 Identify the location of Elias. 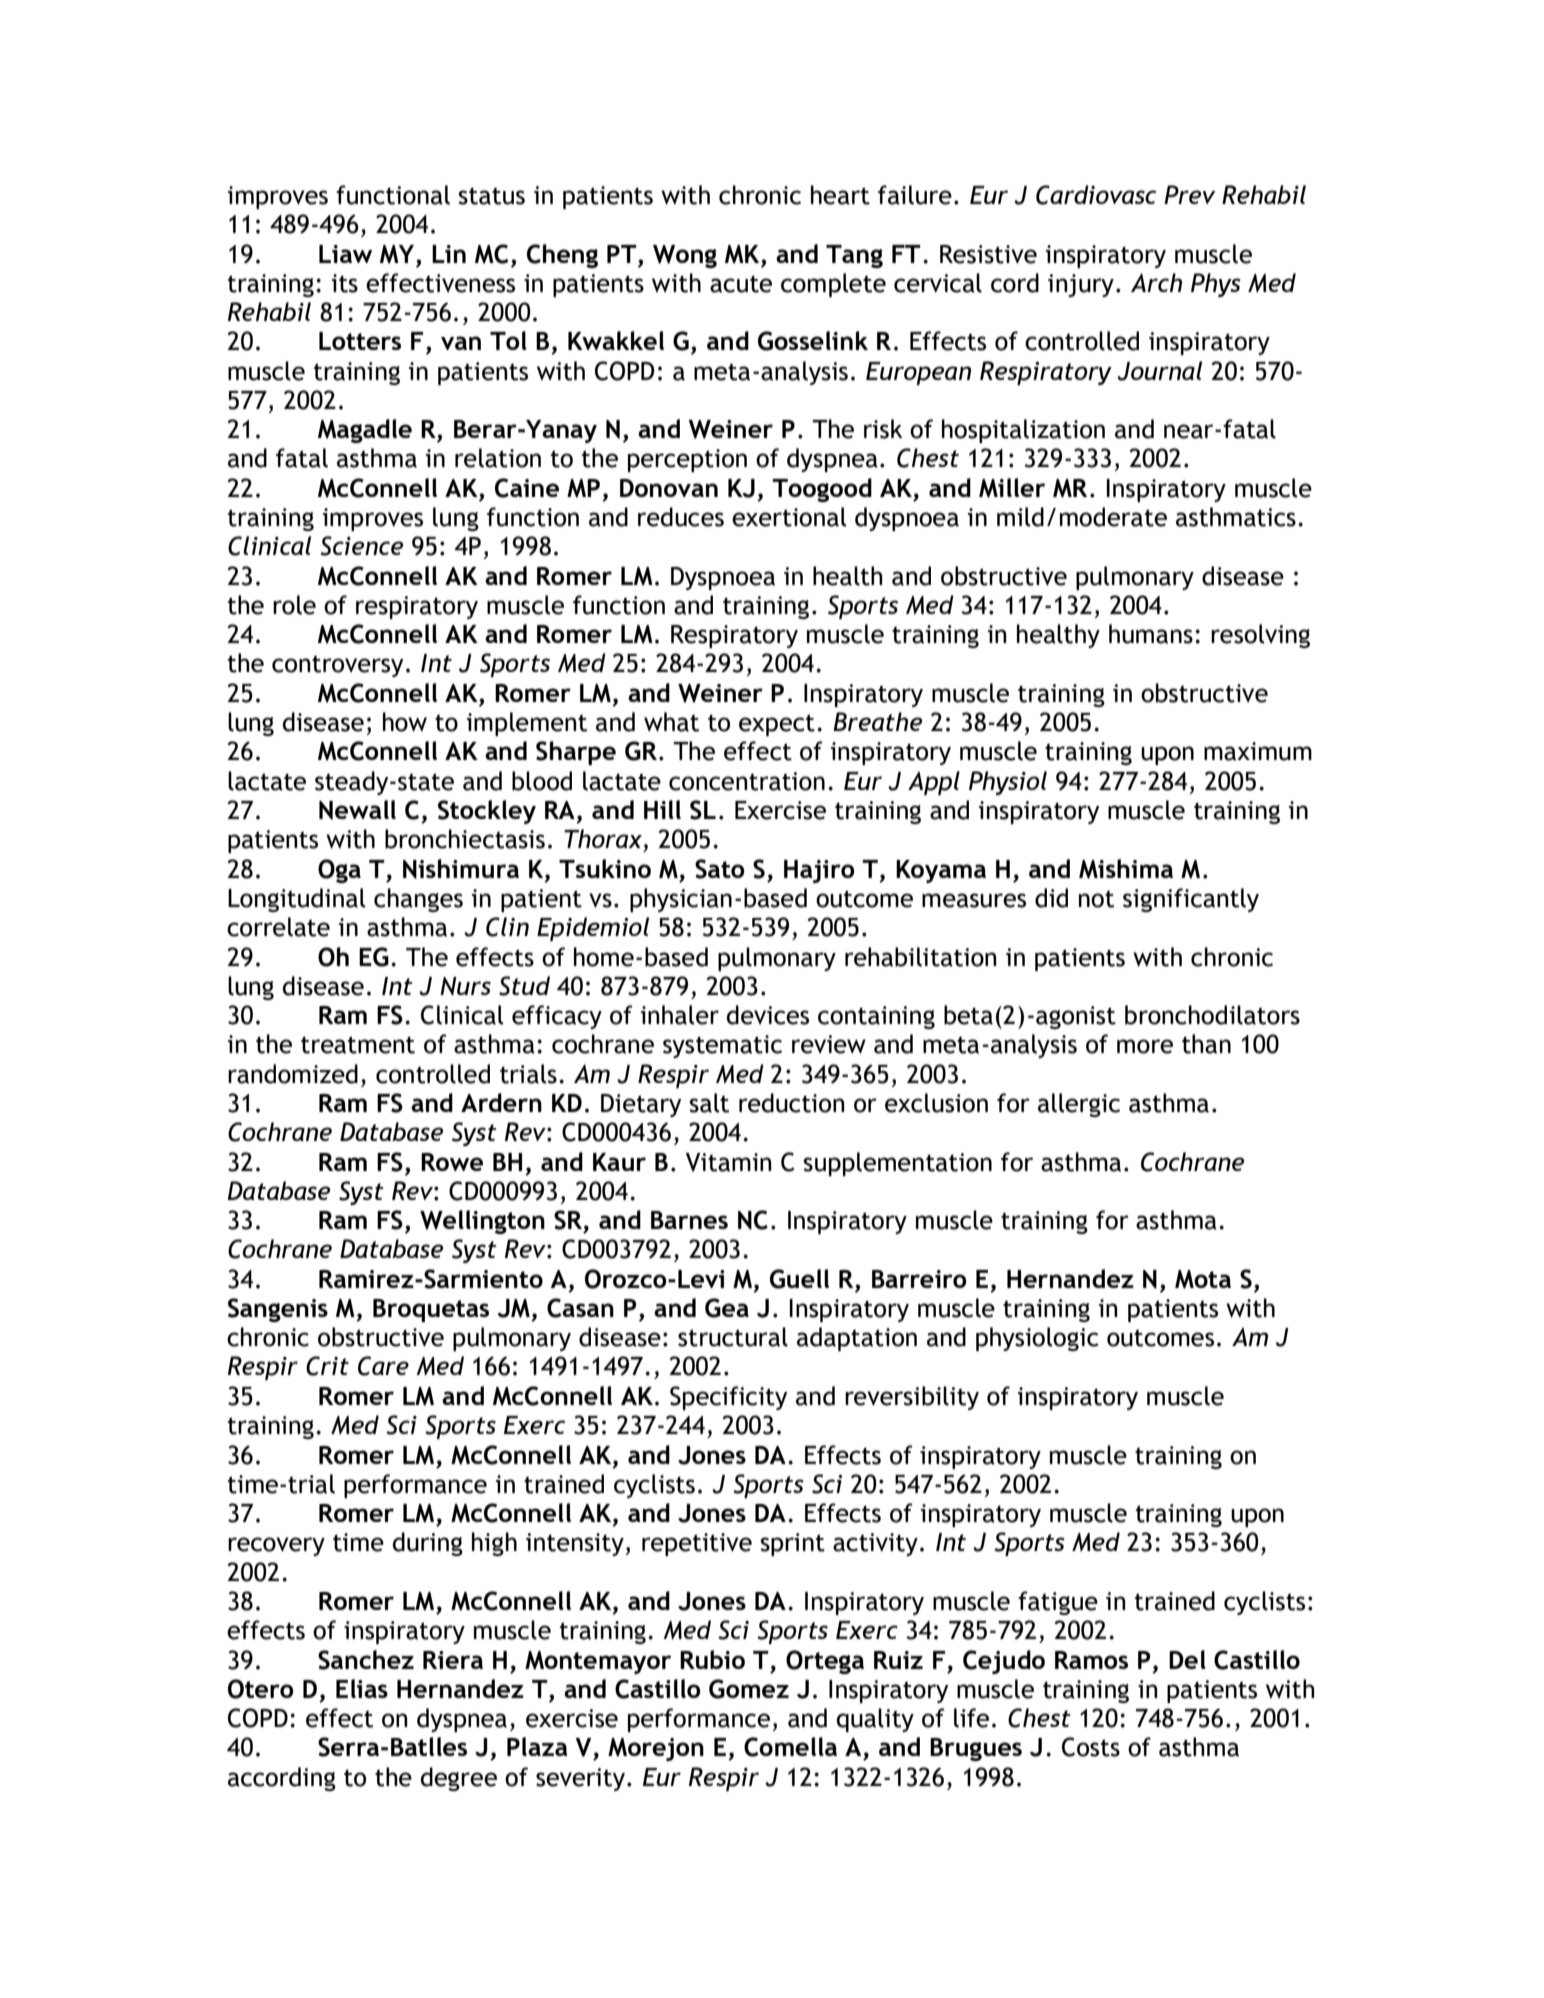
(362, 1688).
